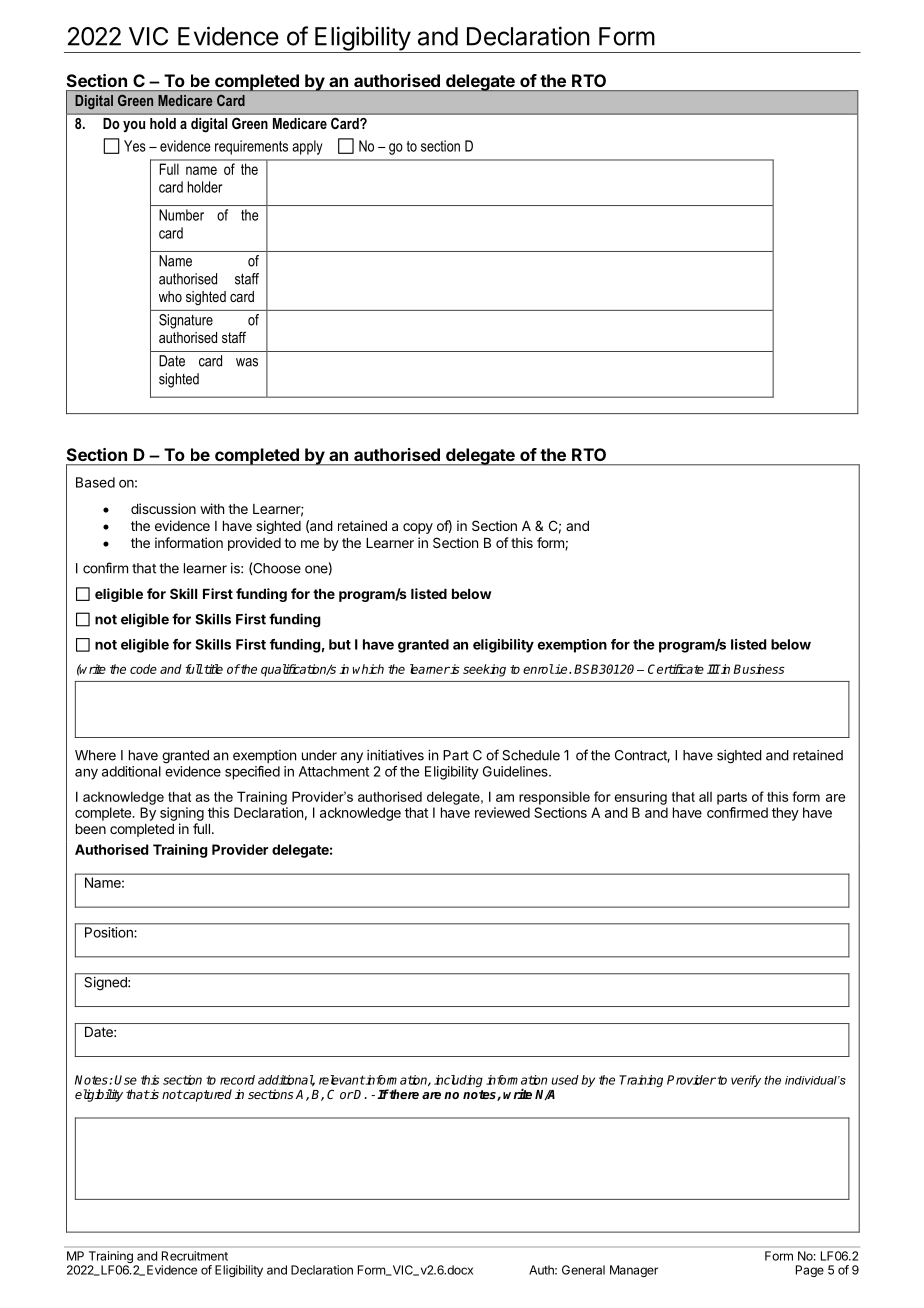  What do you see at coordinates (109, 932) in the screenshot?
I see `Position` at bounding box center [109, 932].
